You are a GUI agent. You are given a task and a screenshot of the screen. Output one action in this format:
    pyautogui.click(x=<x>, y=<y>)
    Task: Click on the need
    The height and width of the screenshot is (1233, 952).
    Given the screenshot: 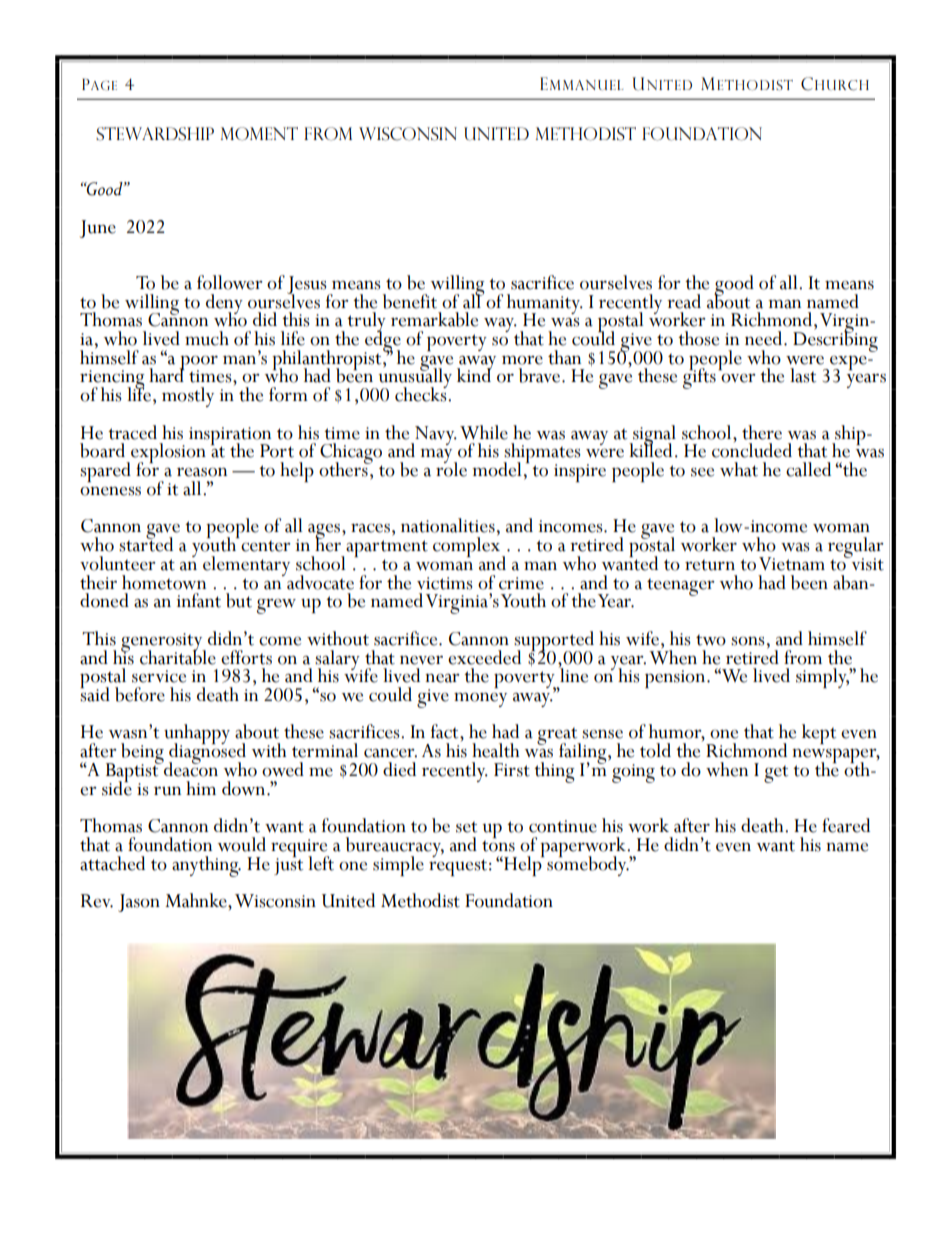 What is the action you would take?
    pyautogui.click(x=765, y=338)
